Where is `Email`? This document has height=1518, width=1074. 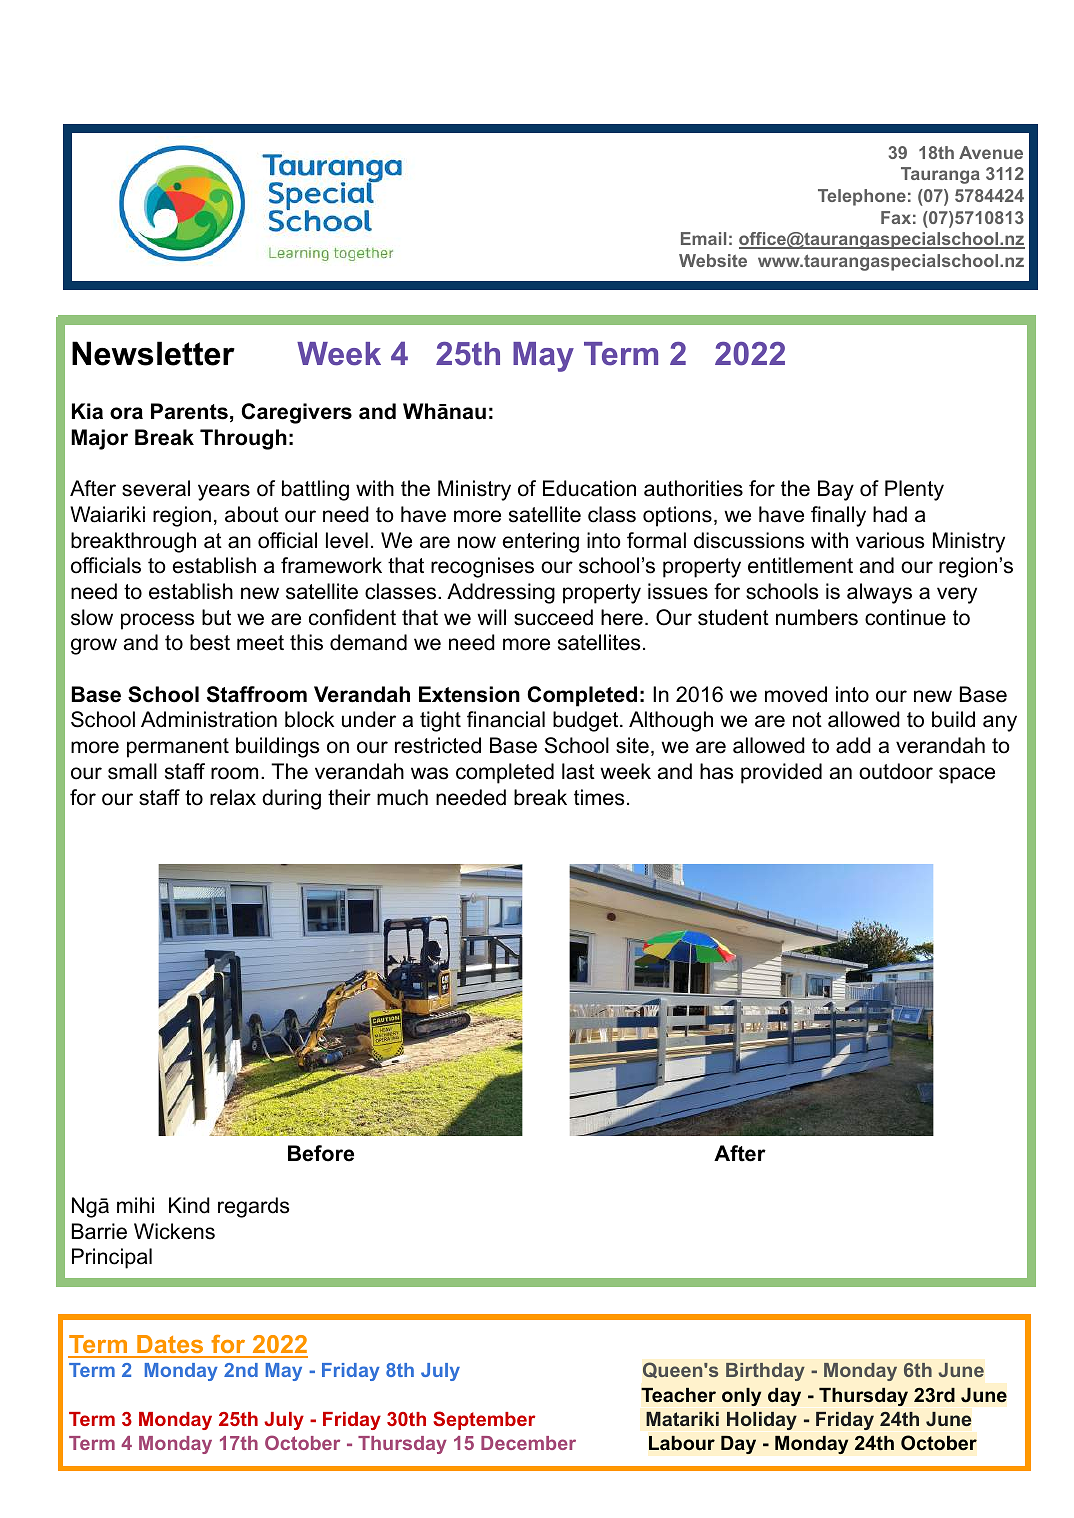
Email is located at coordinates (703, 238).
